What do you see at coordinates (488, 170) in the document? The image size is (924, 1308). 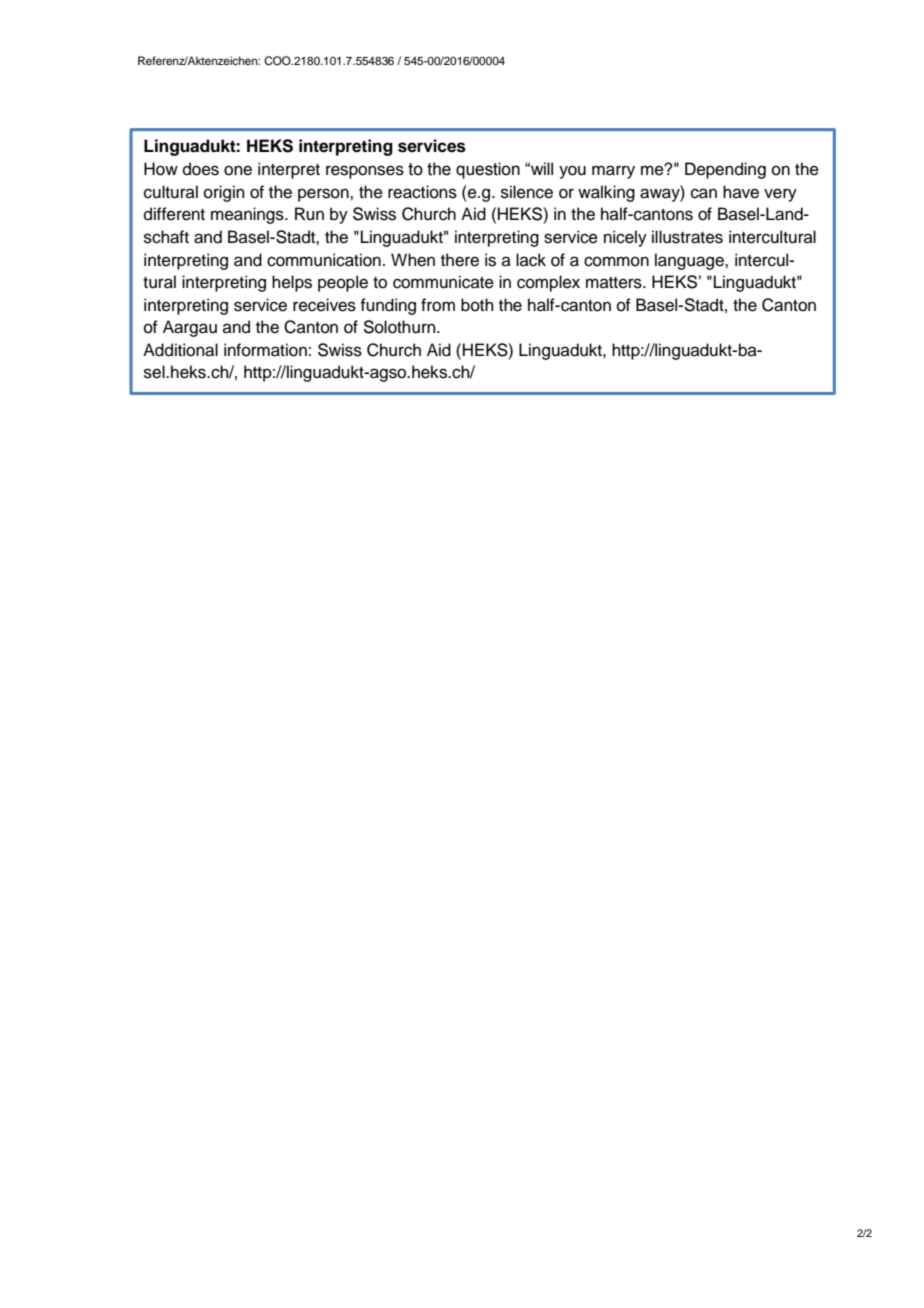 I see `question` at bounding box center [488, 170].
